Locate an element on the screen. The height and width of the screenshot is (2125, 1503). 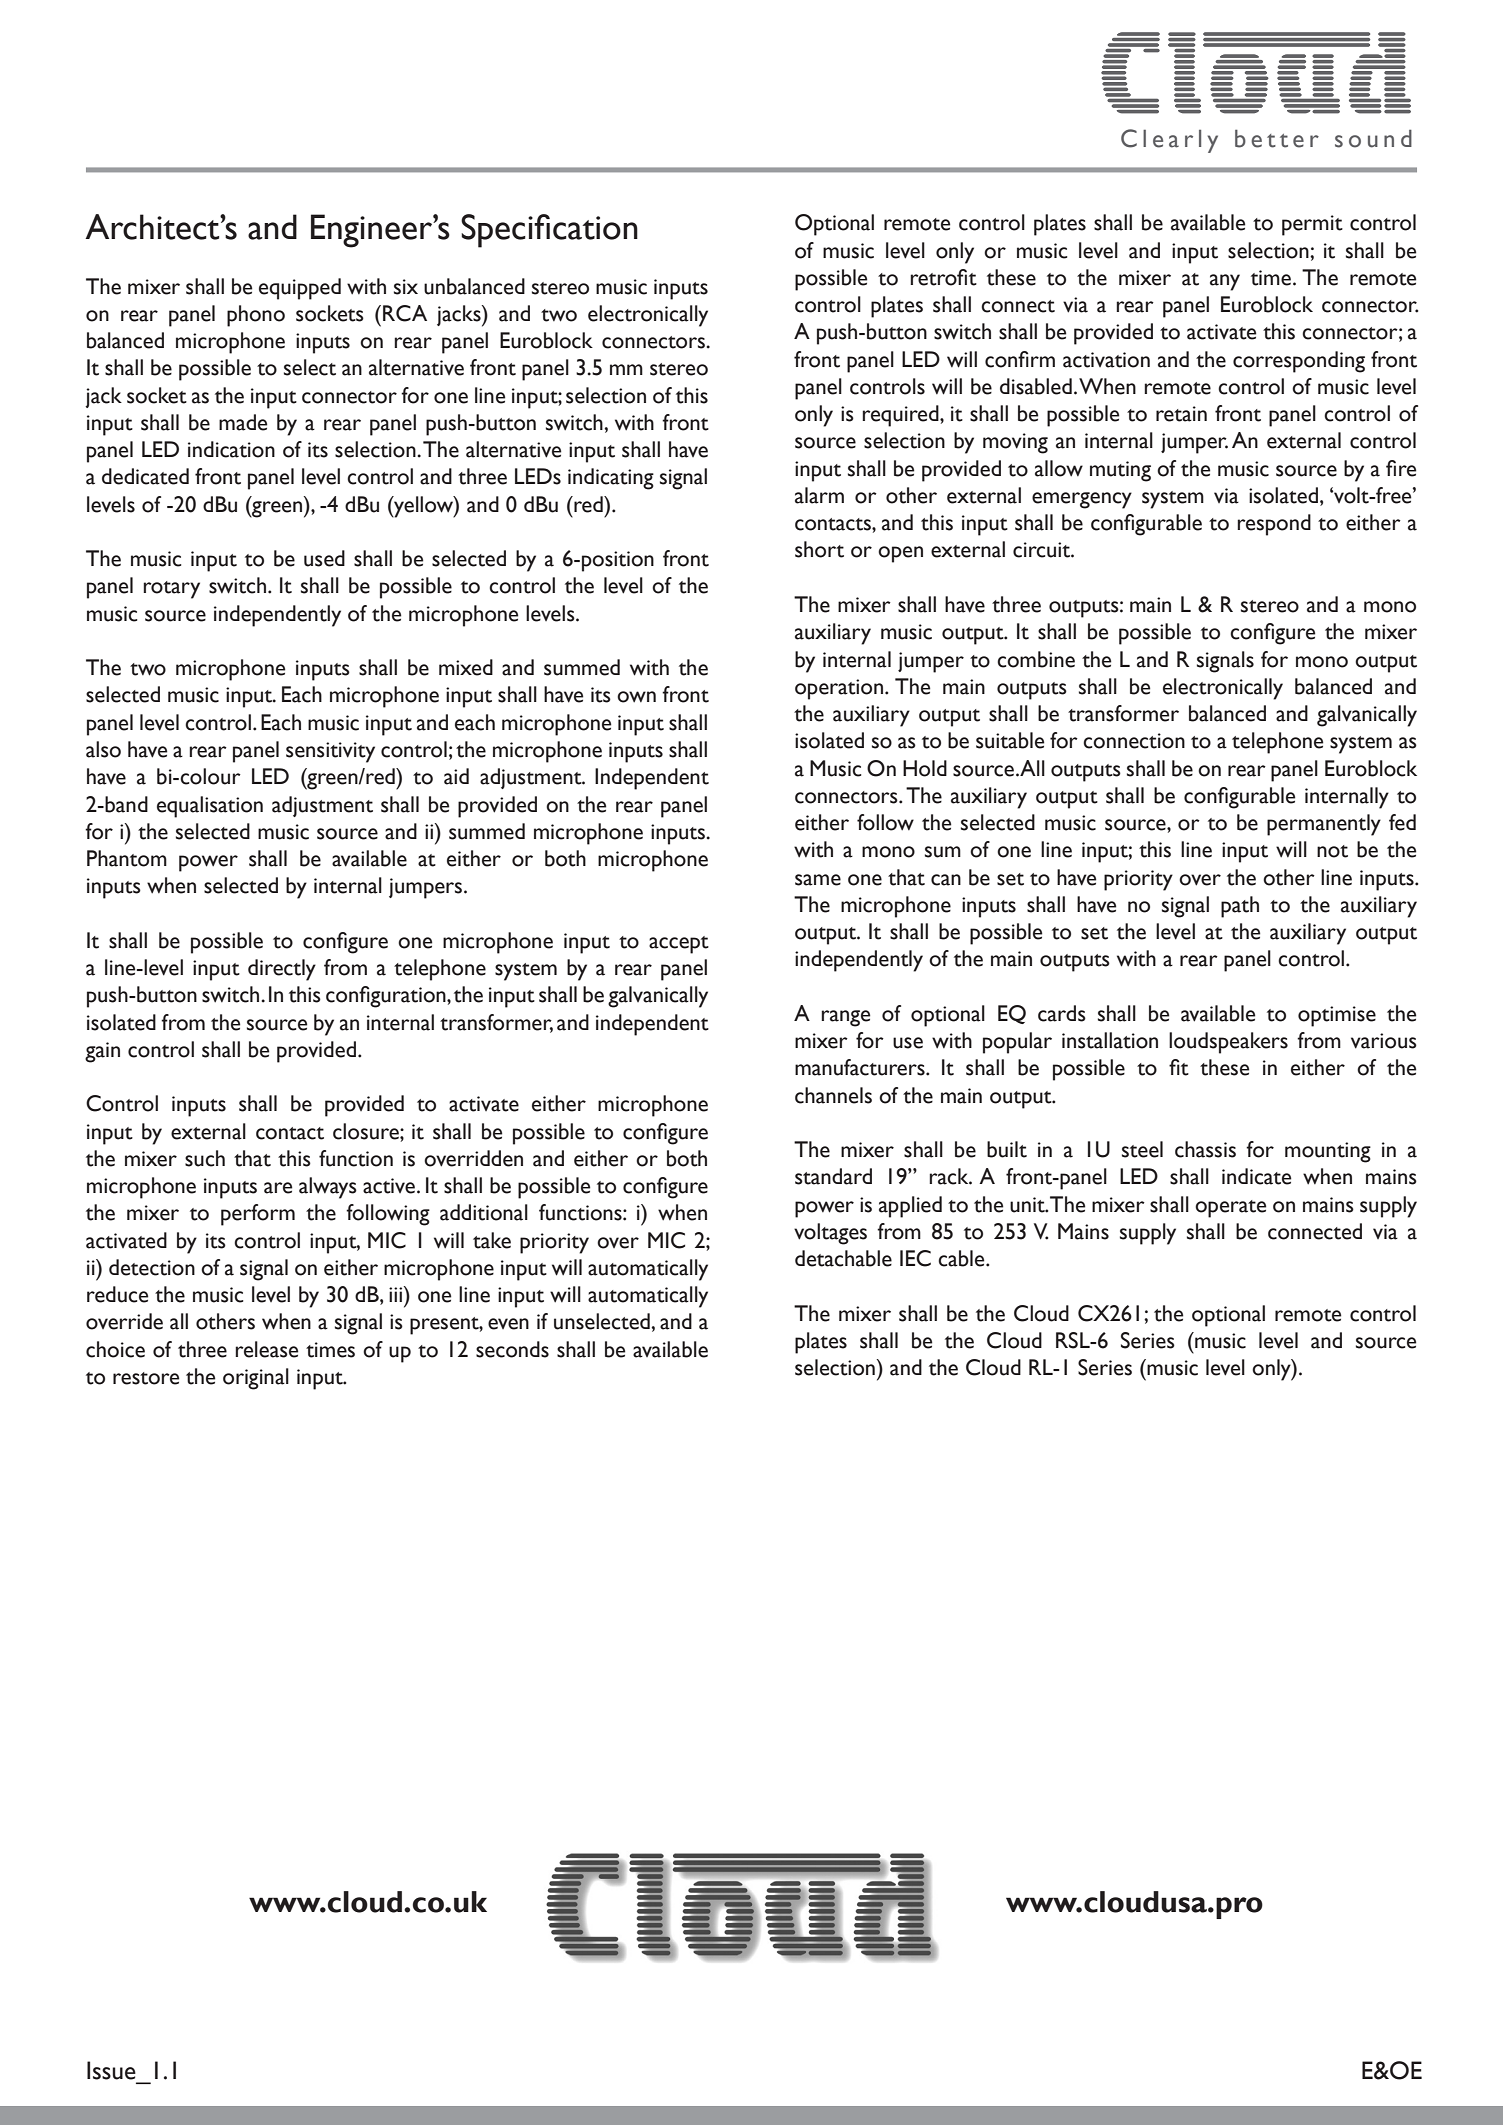
Specification is located at coordinates (549, 231).
